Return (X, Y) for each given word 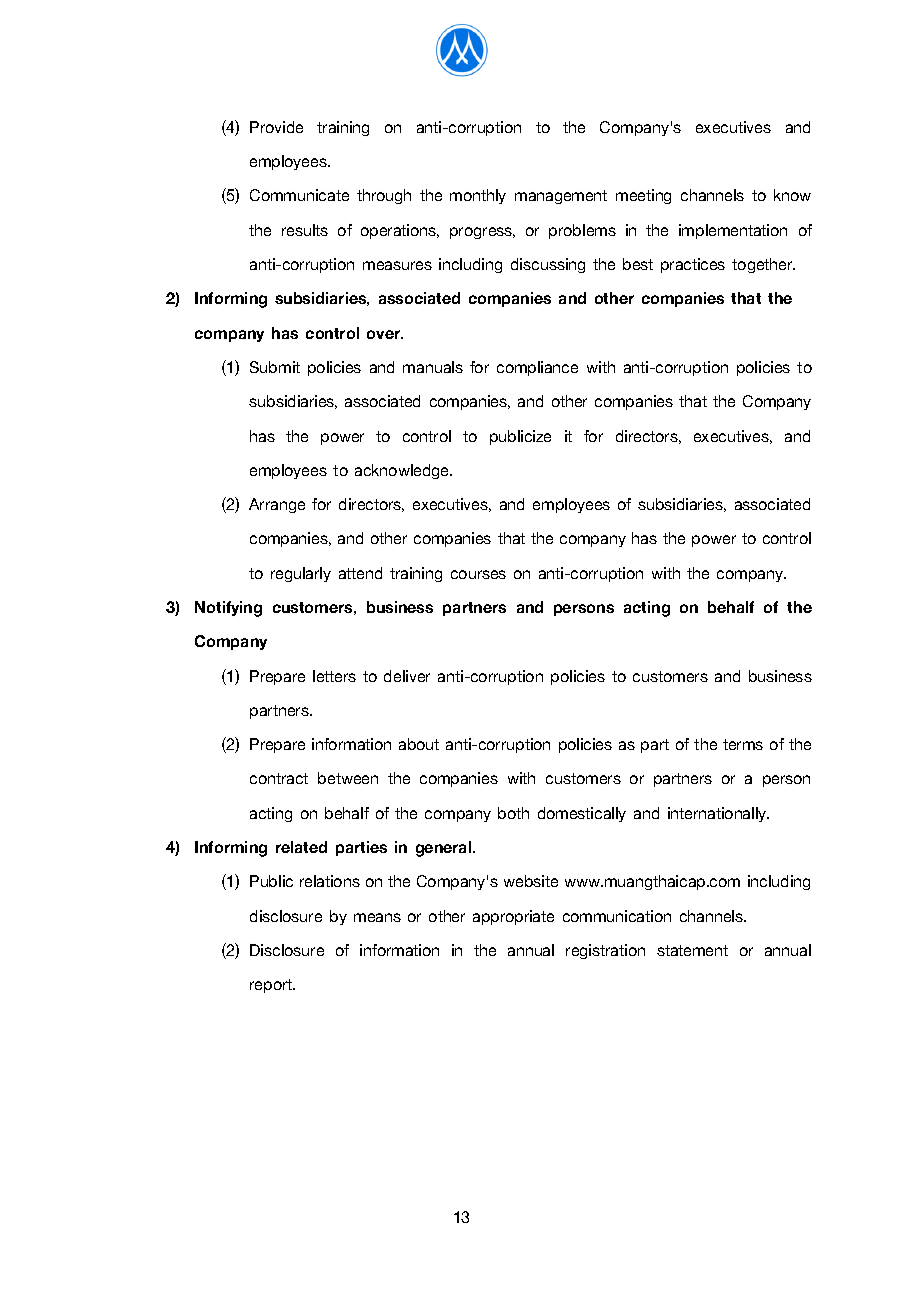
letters (334, 676)
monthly (478, 196)
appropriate (513, 917)
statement (692, 950)
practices (693, 265)
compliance (537, 368)
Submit (275, 367)
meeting (643, 196)
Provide (276, 127)
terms (743, 744)
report (272, 986)
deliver (407, 676)
